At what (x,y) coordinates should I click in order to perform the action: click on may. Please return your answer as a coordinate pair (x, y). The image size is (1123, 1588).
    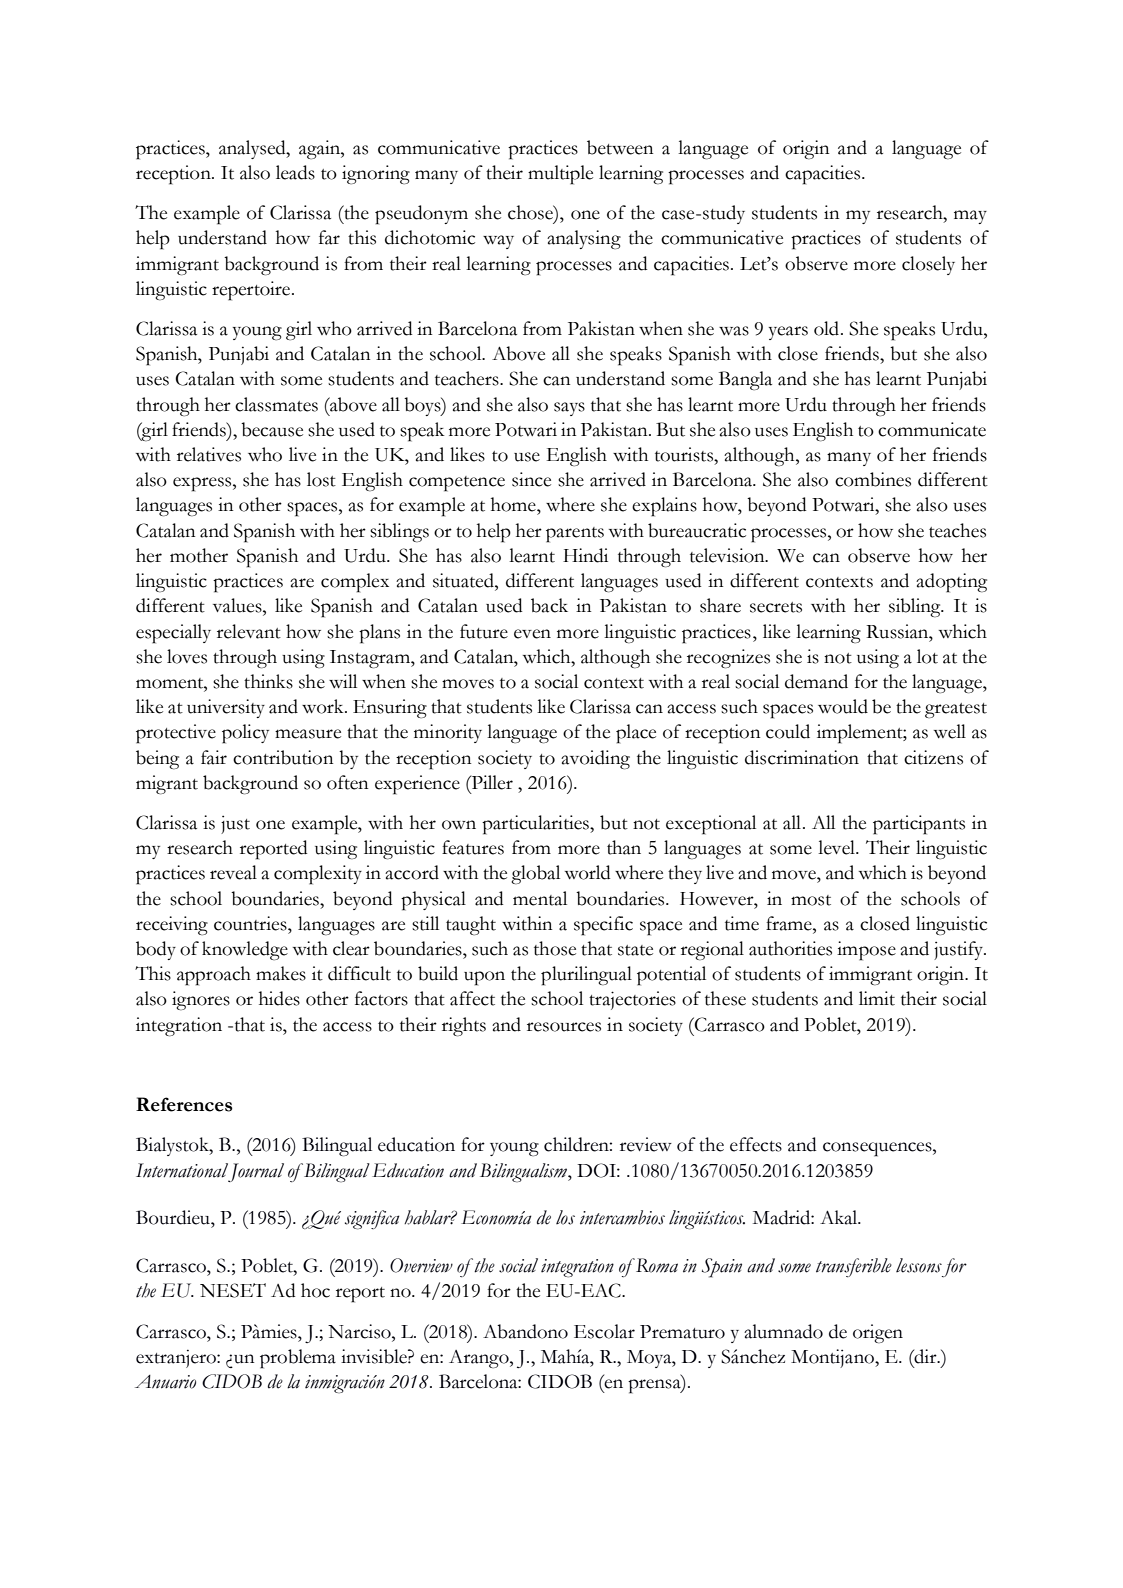
    Looking at the image, I should click on (970, 217).
